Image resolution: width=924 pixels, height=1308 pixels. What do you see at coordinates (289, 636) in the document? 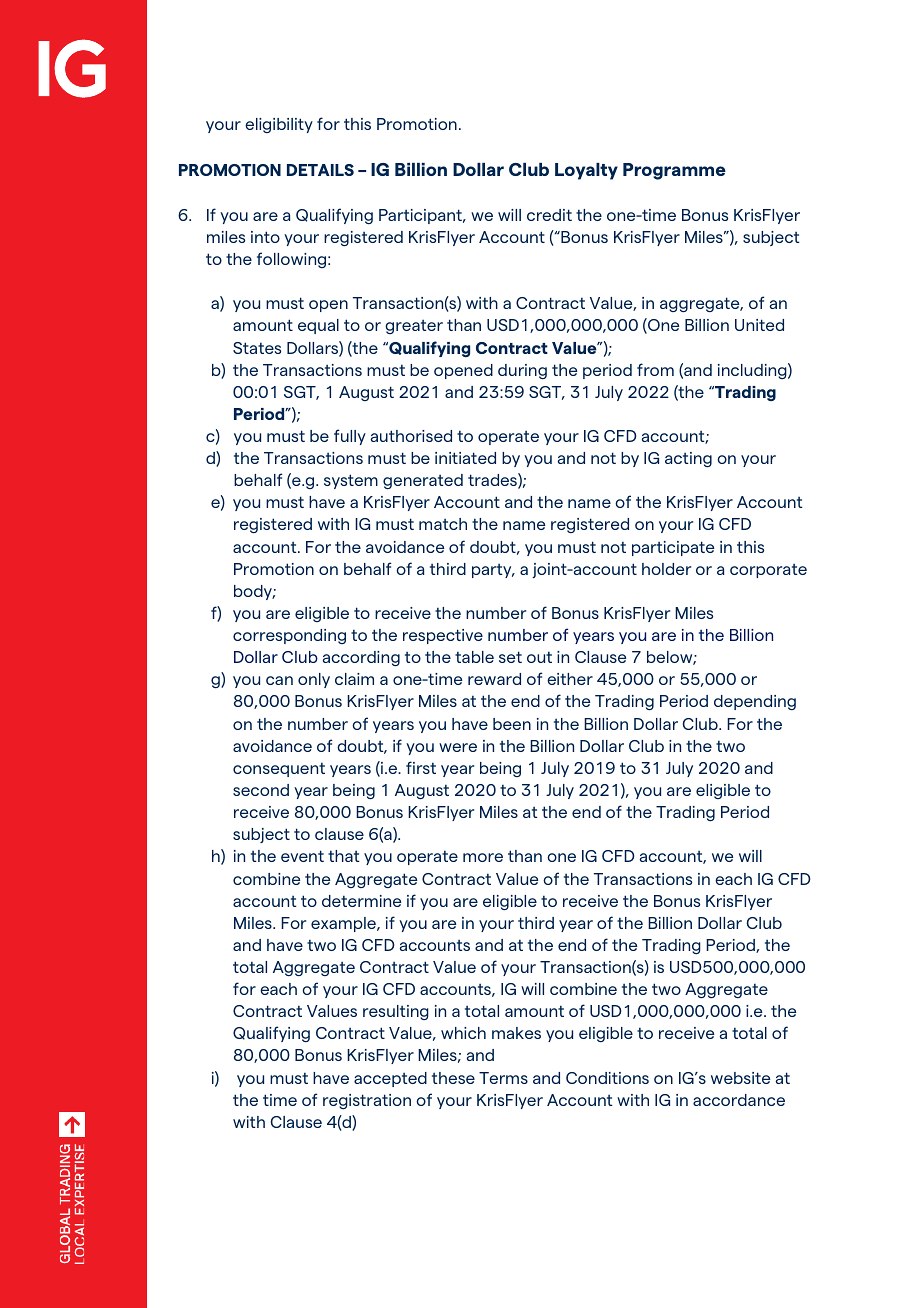
I see `corresponding` at bounding box center [289, 636].
